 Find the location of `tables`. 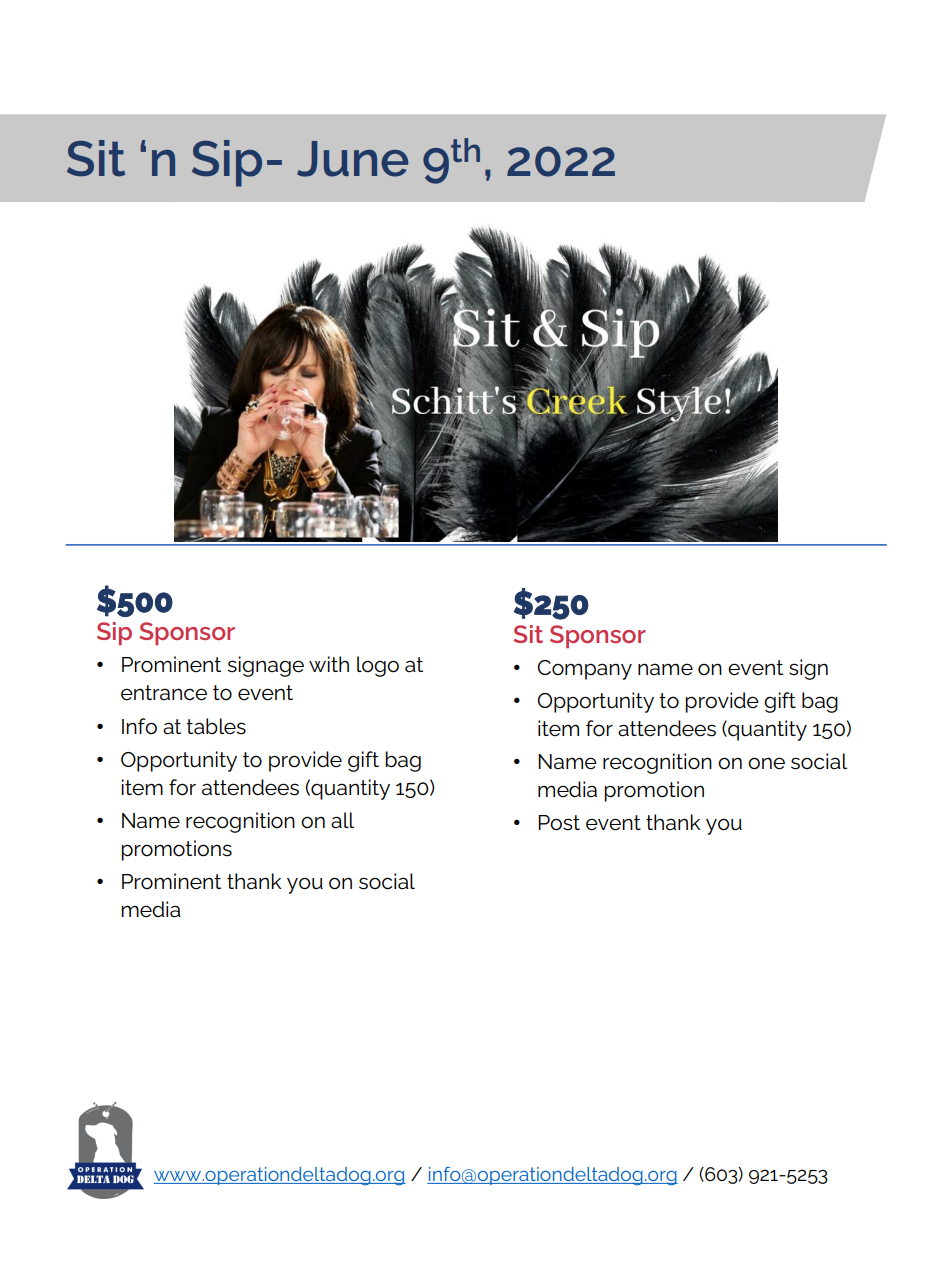

tables is located at coordinates (216, 726).
